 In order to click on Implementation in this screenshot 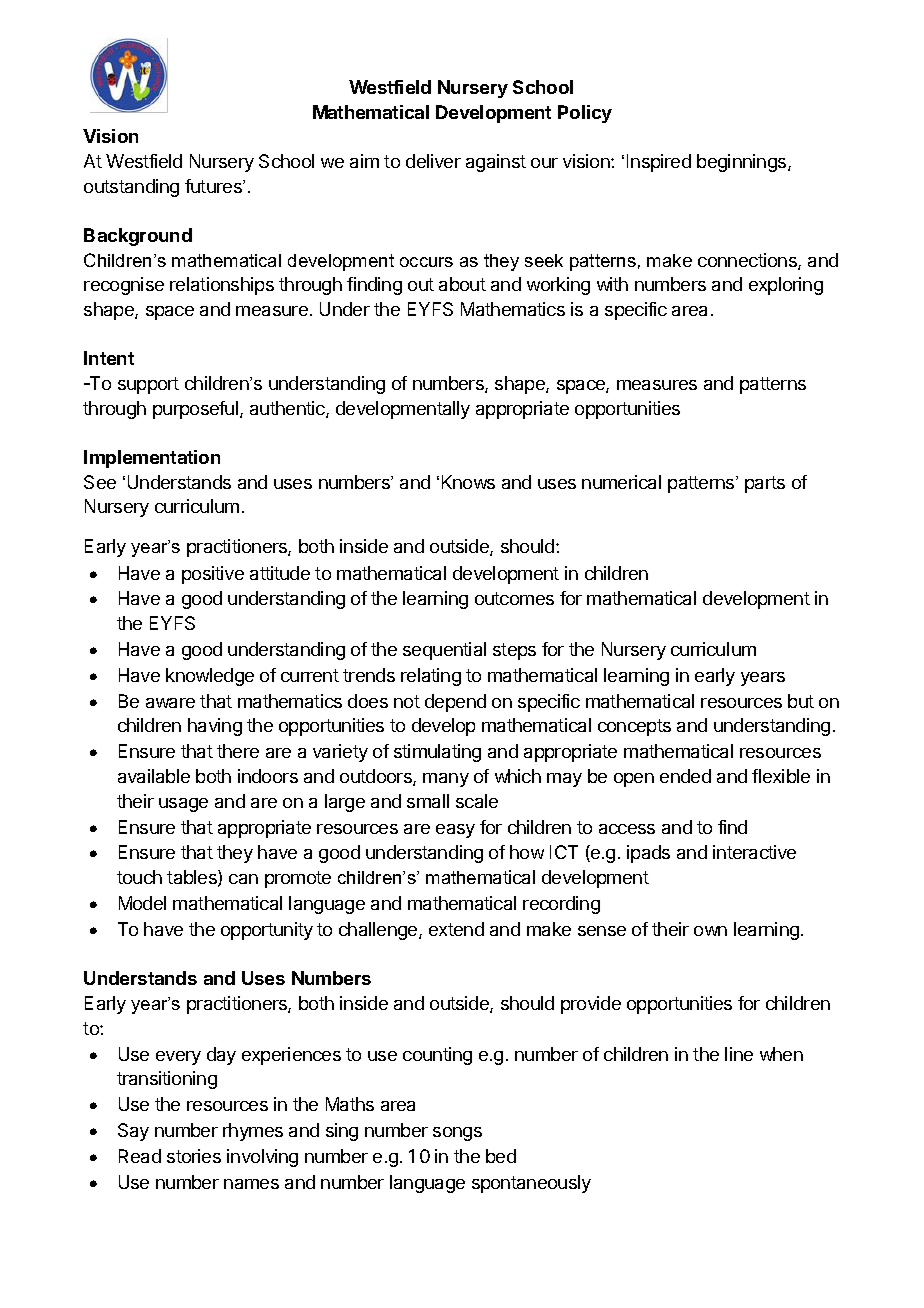, I will do `click(152, 459)`.
